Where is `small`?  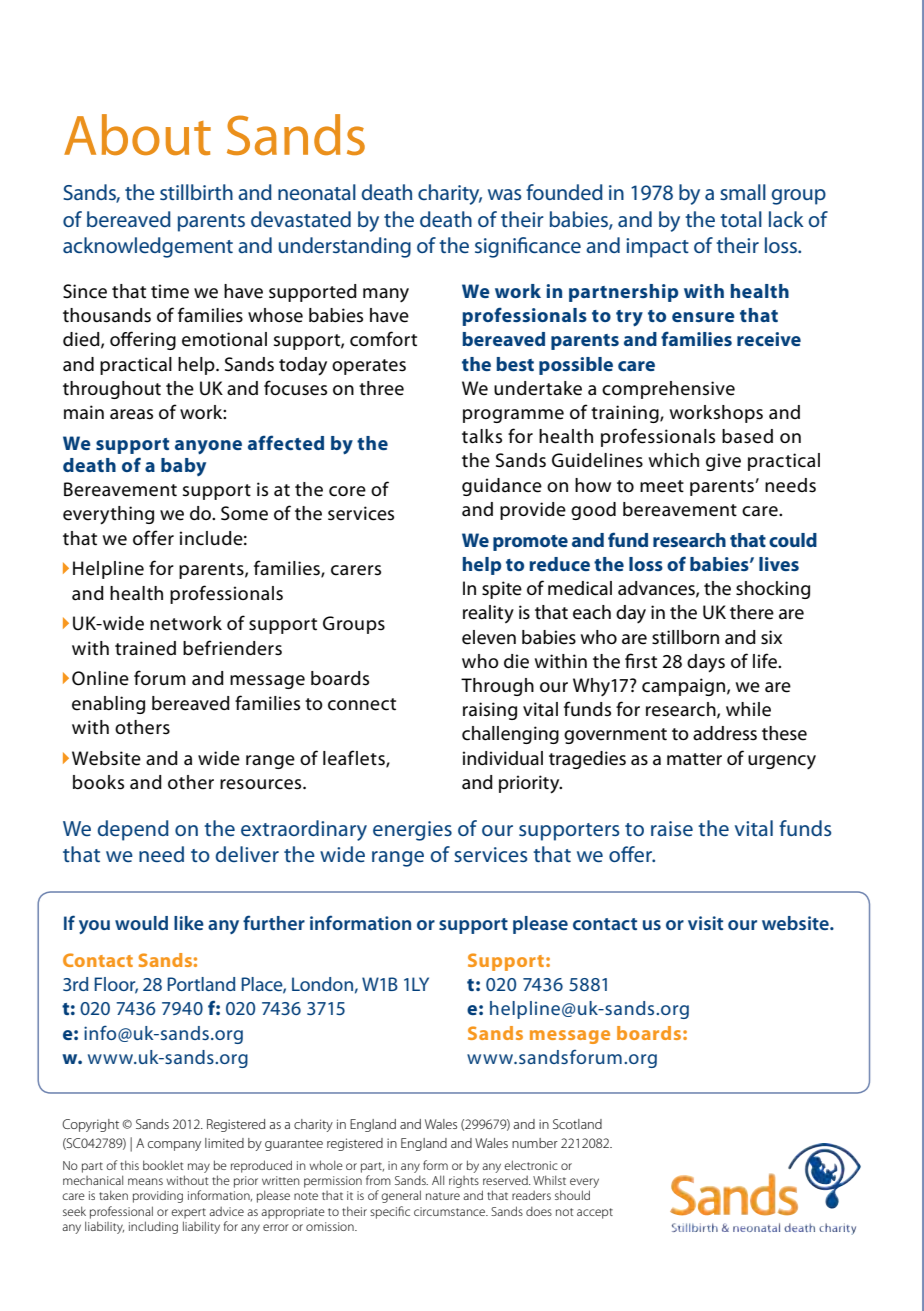
small is located at coordinates (743, 192).
